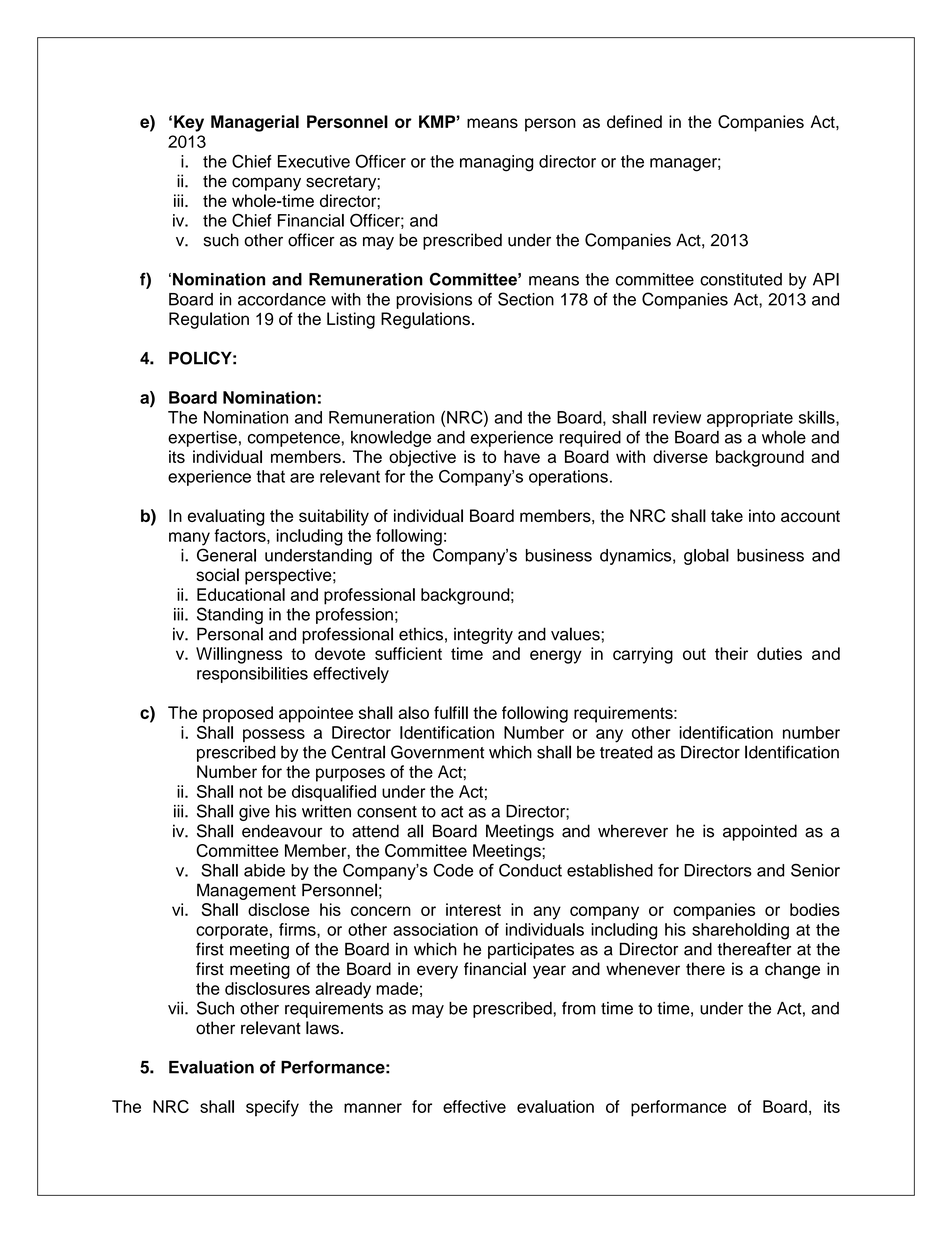  I want to click on Section, so click(526, 299).
